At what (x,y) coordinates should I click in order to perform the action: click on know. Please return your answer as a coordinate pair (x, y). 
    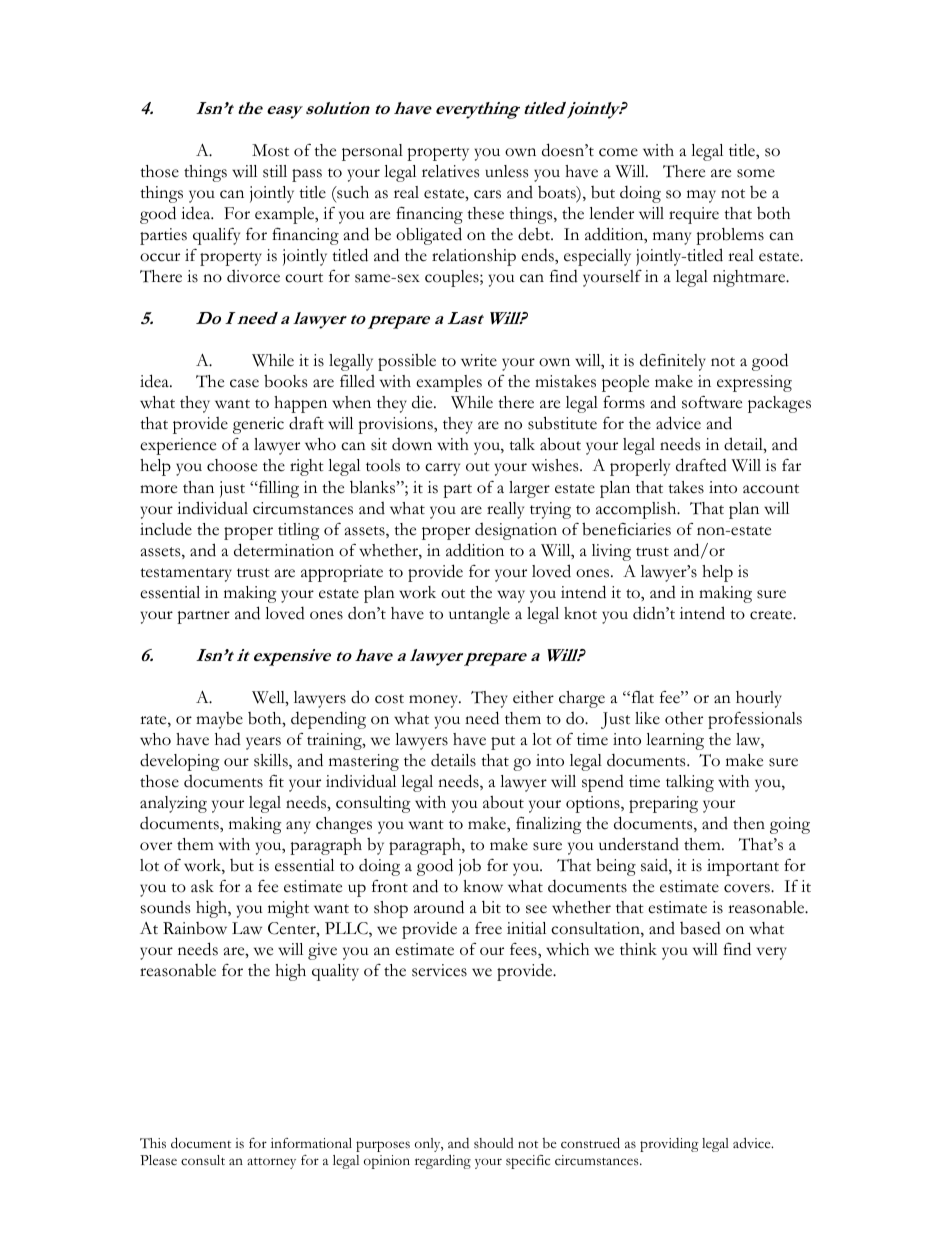
    Looking at the image, I should click on (483, 886).
